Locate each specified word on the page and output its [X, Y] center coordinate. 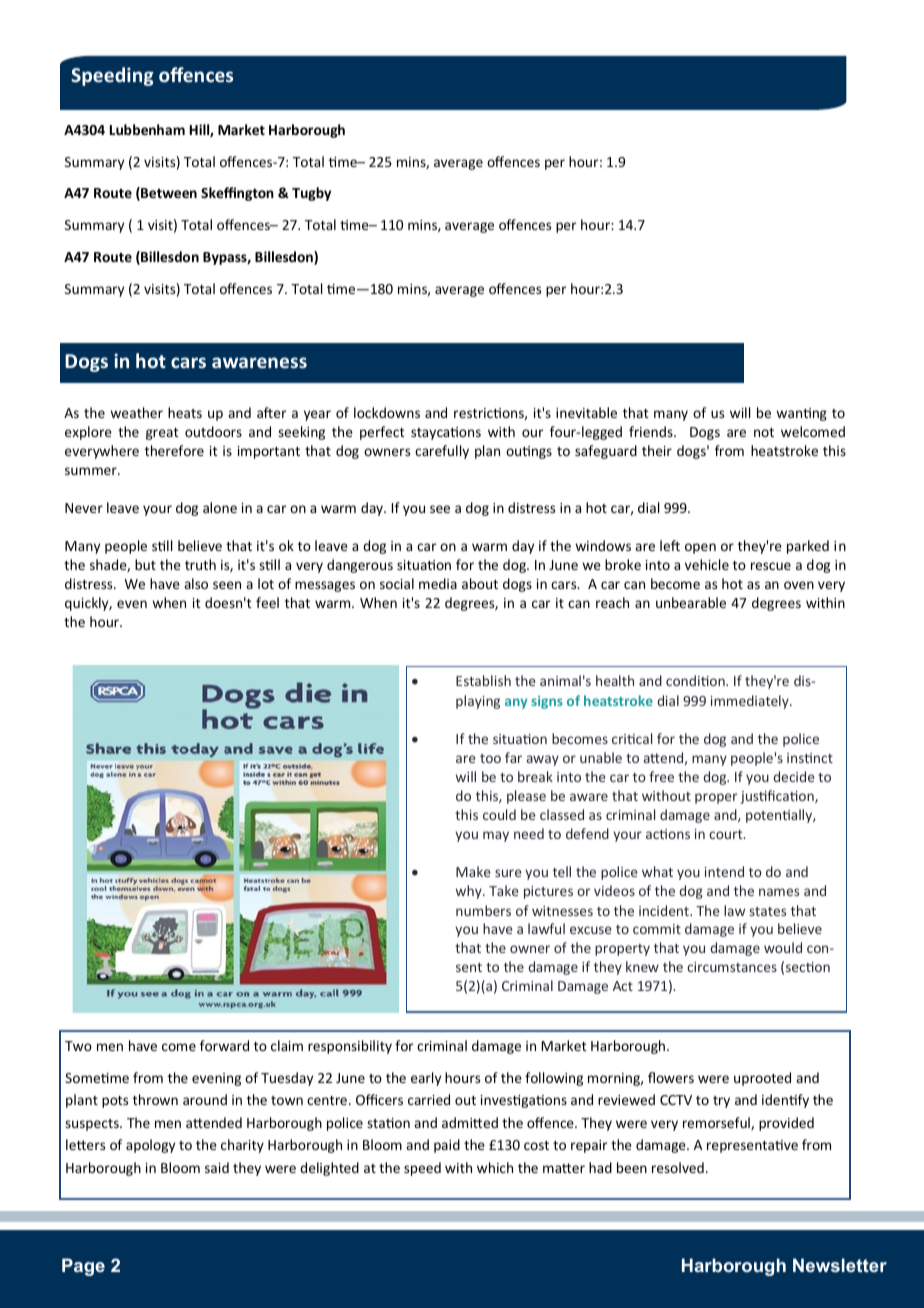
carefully [442, 452]
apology [150, 1146]
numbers [483, 910]
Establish [483, 680]
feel [267, 602]
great [162, 434]
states [768, 911]
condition [696, 680]
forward [224, 1045]
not [764, 432]
